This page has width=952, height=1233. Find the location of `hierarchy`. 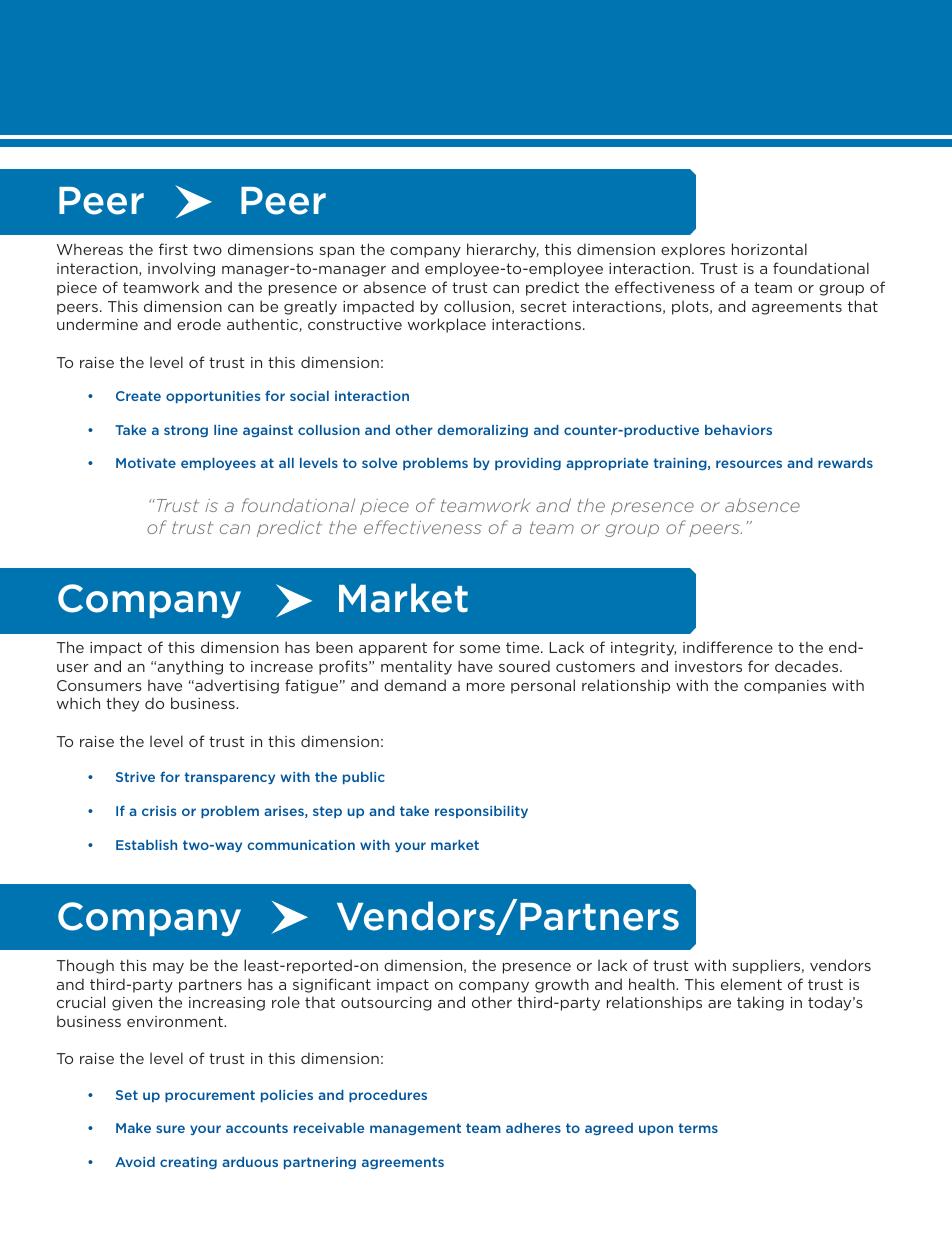

hierarchy is located at coordinates (503, 250).
